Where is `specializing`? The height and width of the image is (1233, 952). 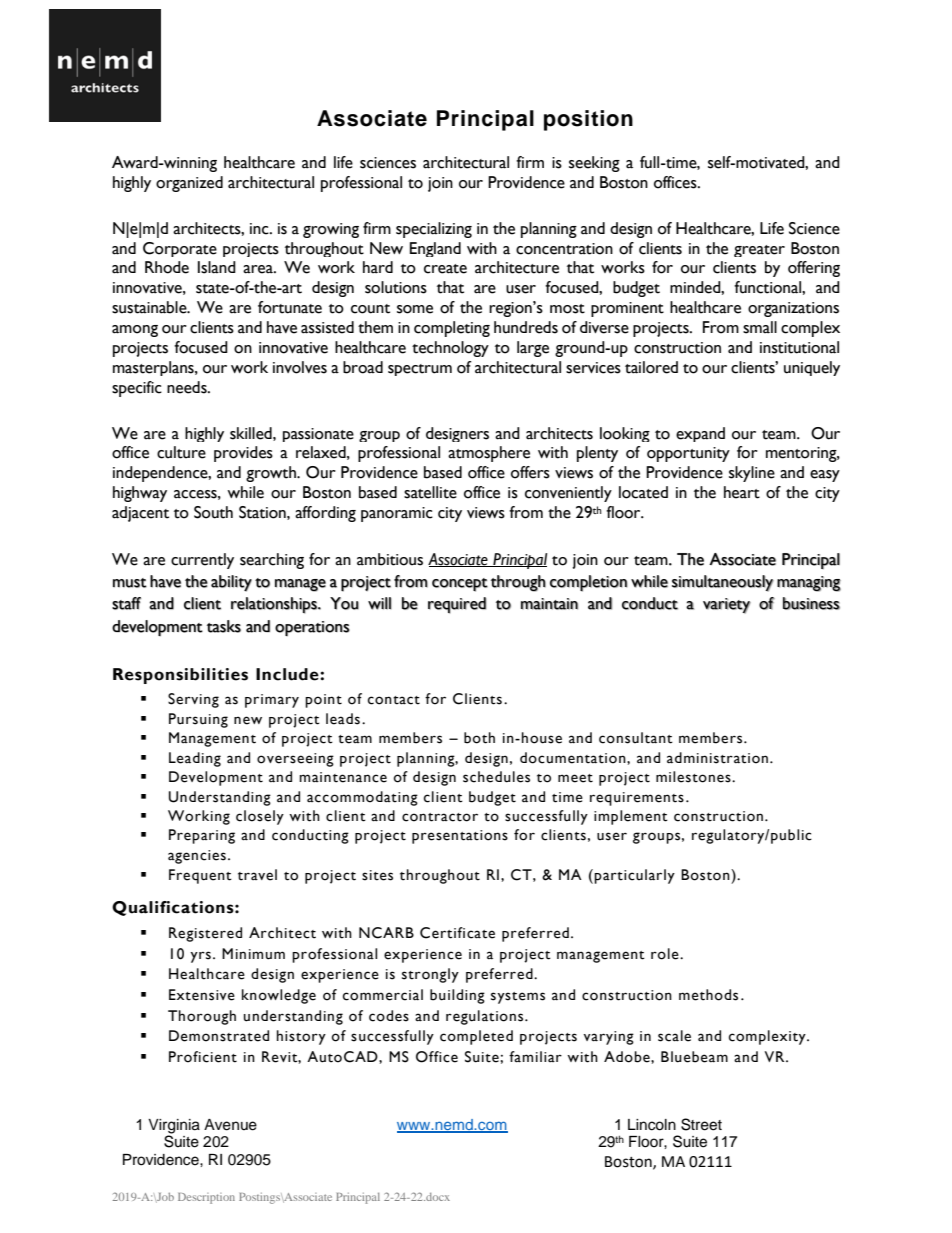 specializing is located at coordinates (434, 230).
